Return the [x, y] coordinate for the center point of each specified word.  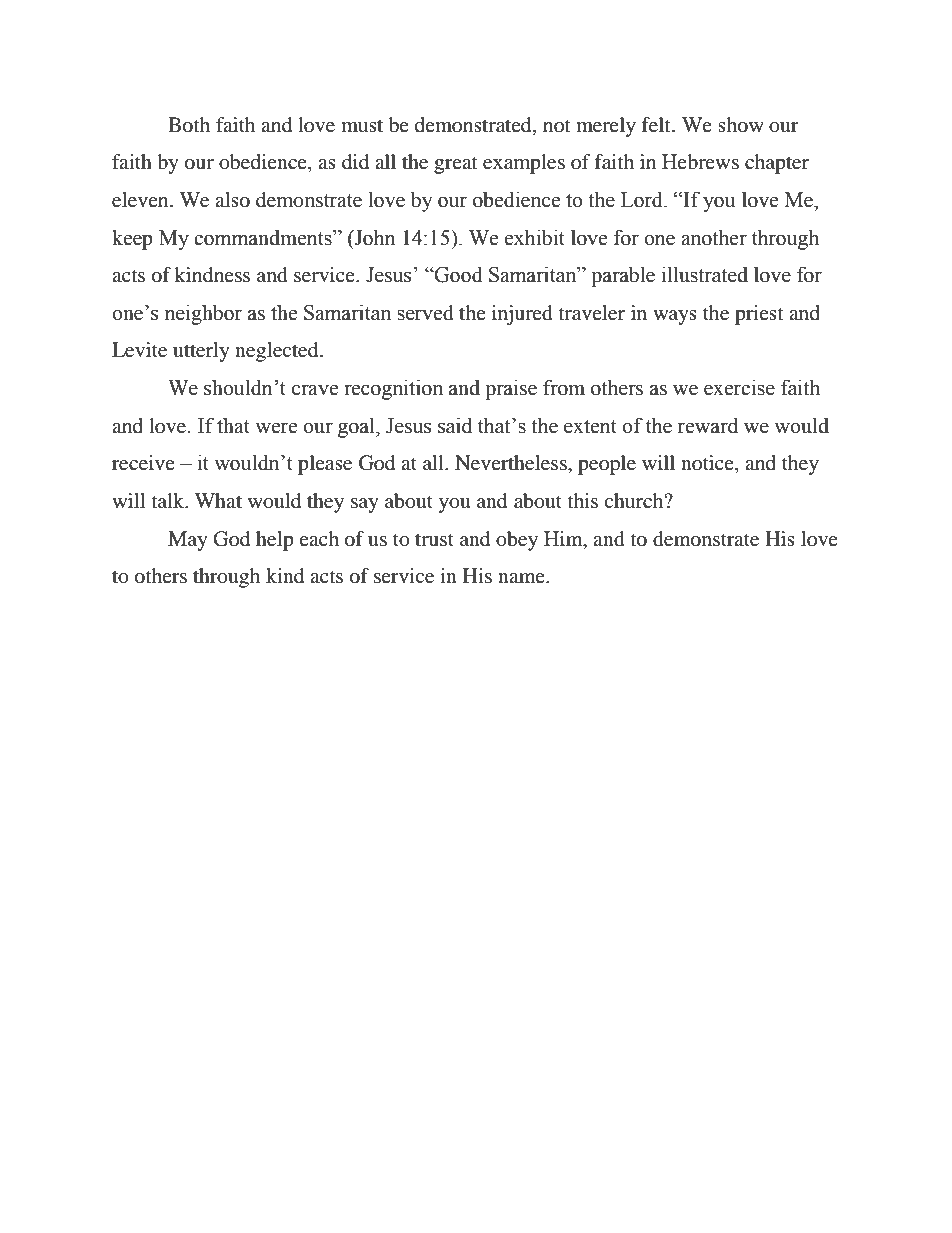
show [741, 125]
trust [434, 540]
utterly [201, 352]
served [425, 313]
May [188, 541]
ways [675, 317]
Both [189, 125]
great [455, 165]
